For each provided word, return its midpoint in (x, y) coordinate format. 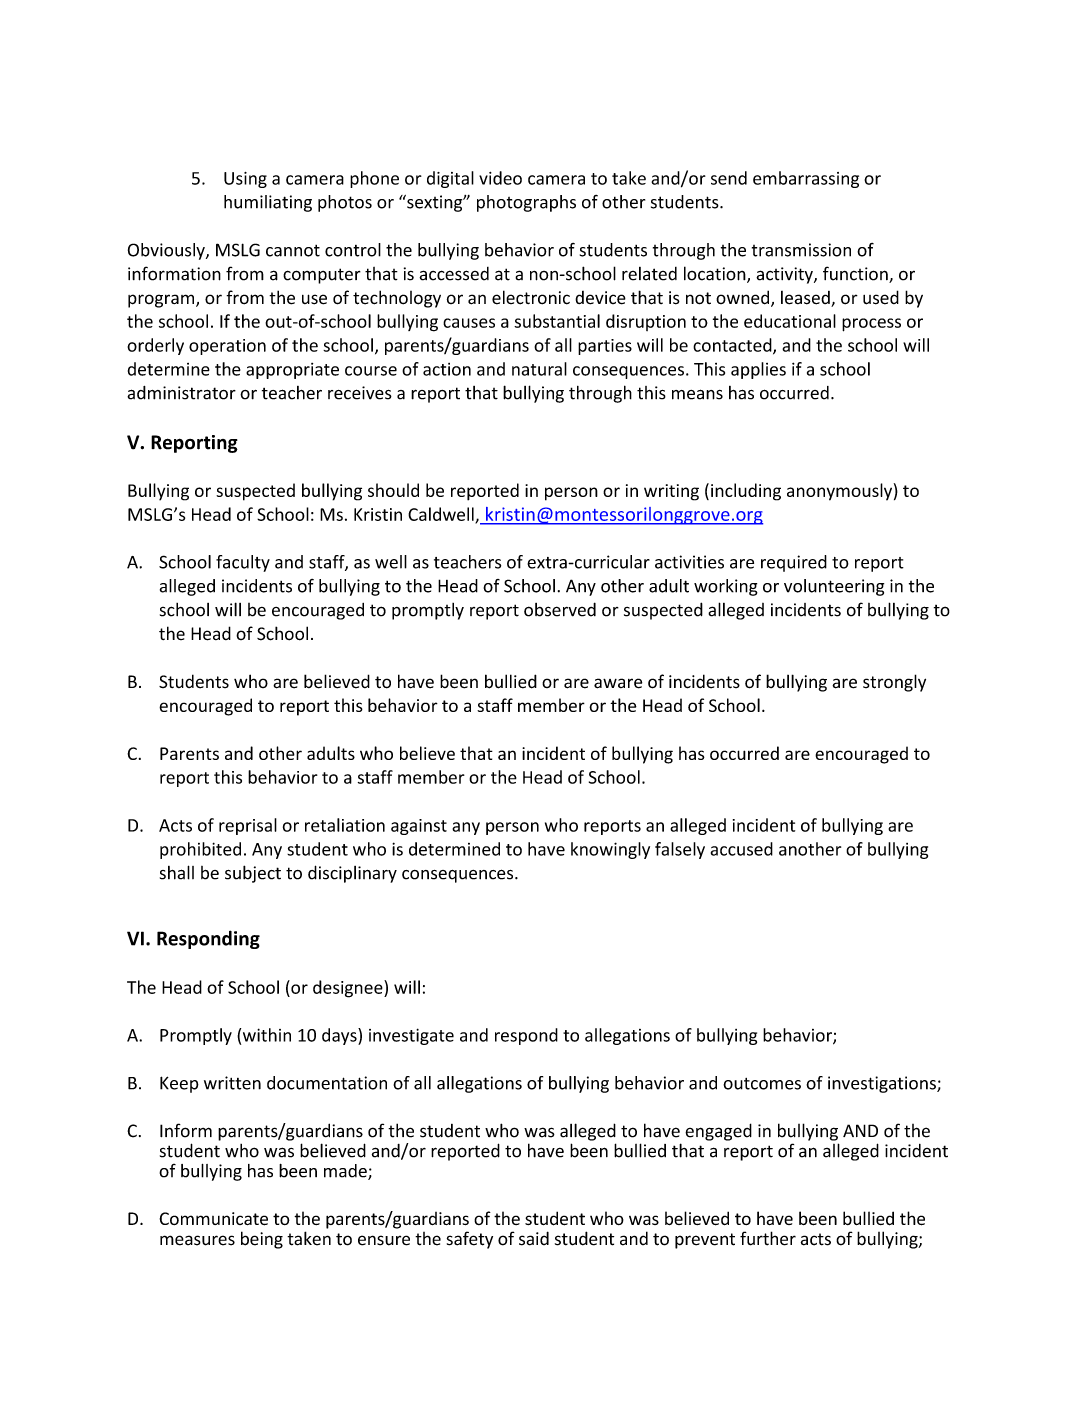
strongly (894, 683)
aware (618, 683)
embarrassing (806, 179)
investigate (411, 1036)
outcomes (762, 1084)
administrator (181, 393)
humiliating (268, 203)
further (768, 1238)
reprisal (248, 826)
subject (253, 874)
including (746, 492)
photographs (526, 203)
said (534, 1238)
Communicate (213, 1219)
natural (539, 369)
